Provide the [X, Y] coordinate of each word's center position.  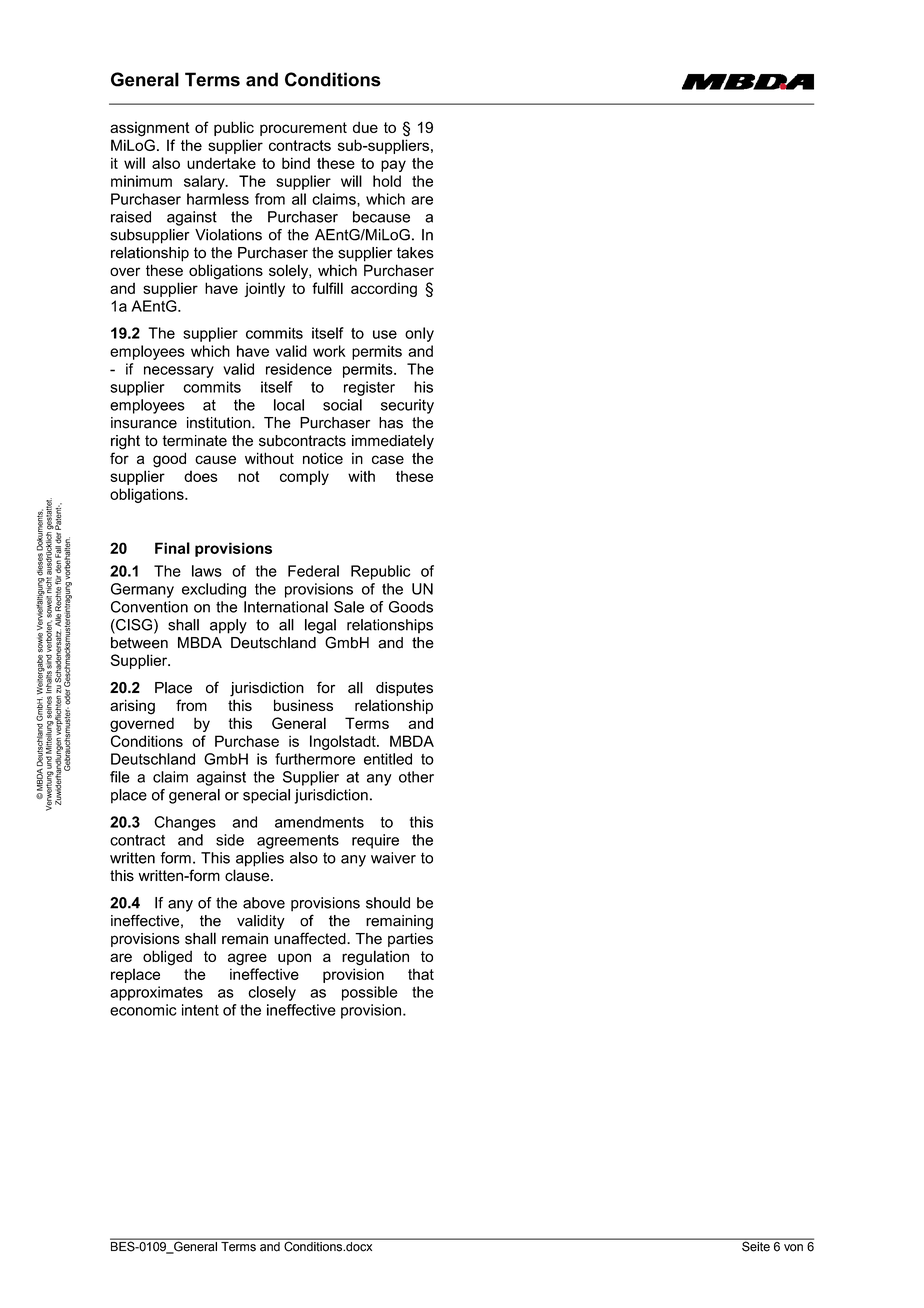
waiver [393, 858]
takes [415, 253]
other [416, 777]
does [201, 476]
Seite [756, 1245]
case [388, 459]
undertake [221, 163]
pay [393, 166]
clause [248, 875]
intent [200, 1010]
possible [370, 993]
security [407, 406]
